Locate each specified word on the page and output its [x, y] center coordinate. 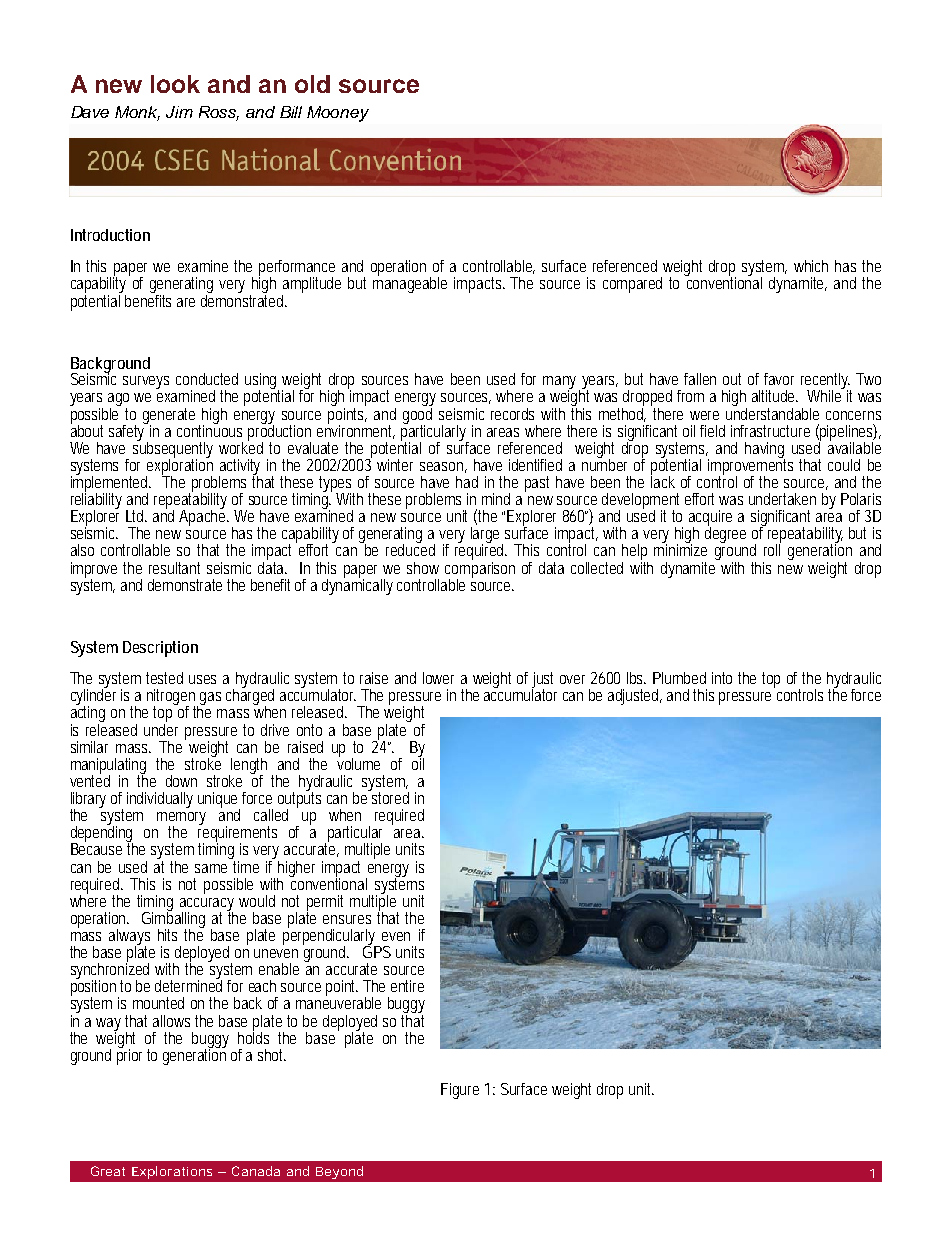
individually [160, 800]
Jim [179, 112]
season [443, 467]
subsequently [173, 449]
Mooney [338, 114]
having [765, 451]
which [811, 266]
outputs [299, 800]
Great [108, 1171]
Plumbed [679, 678]
